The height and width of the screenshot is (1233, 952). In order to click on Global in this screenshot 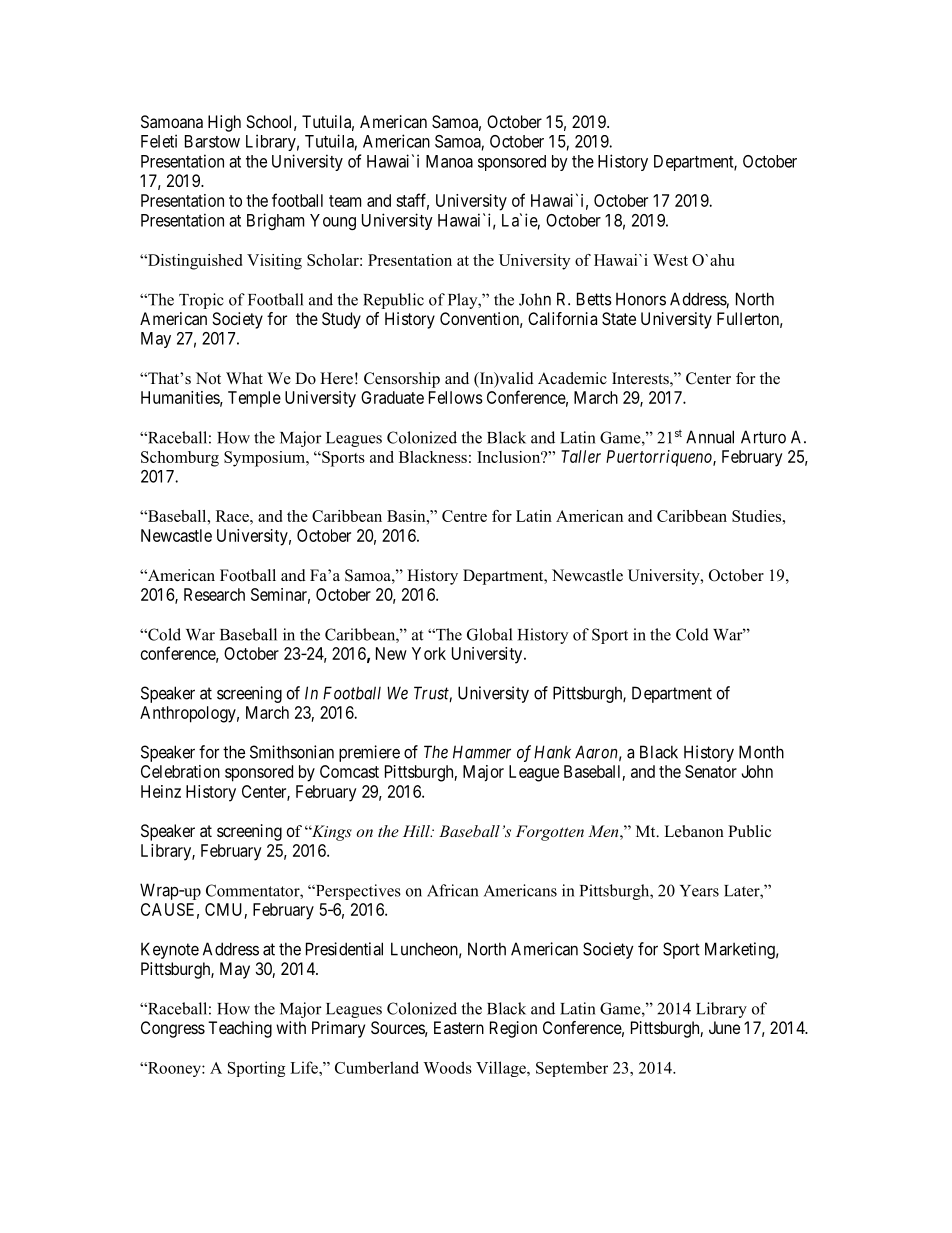, I will do `click(489, 634)`.
